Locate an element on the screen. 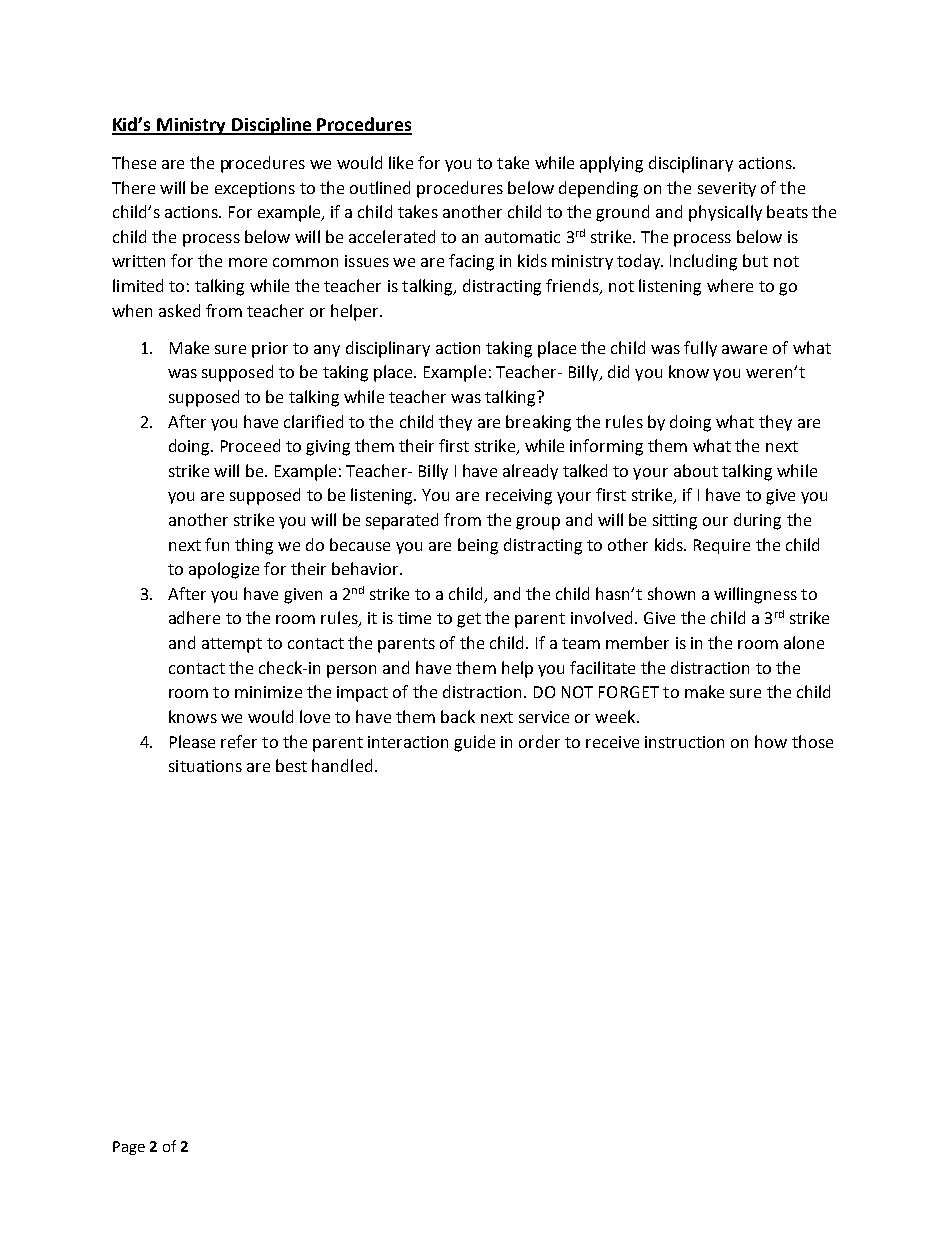  alone is located at coordinates (804, 642).
